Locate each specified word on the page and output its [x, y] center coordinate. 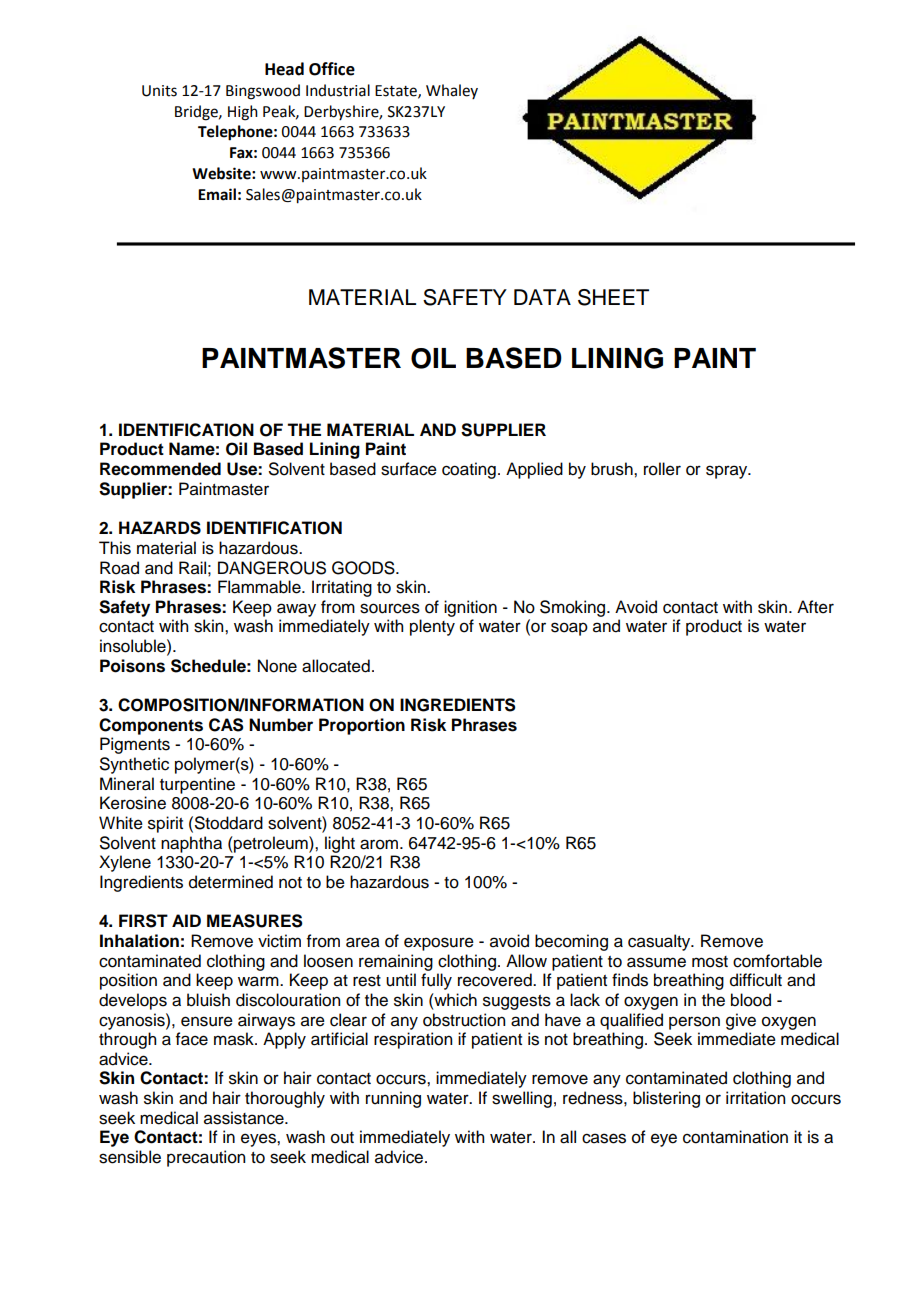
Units [159, 91]
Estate [397, 91]
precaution [206, 1158]
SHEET [613, 297]
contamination [735, 1137]
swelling [522, 1099]
